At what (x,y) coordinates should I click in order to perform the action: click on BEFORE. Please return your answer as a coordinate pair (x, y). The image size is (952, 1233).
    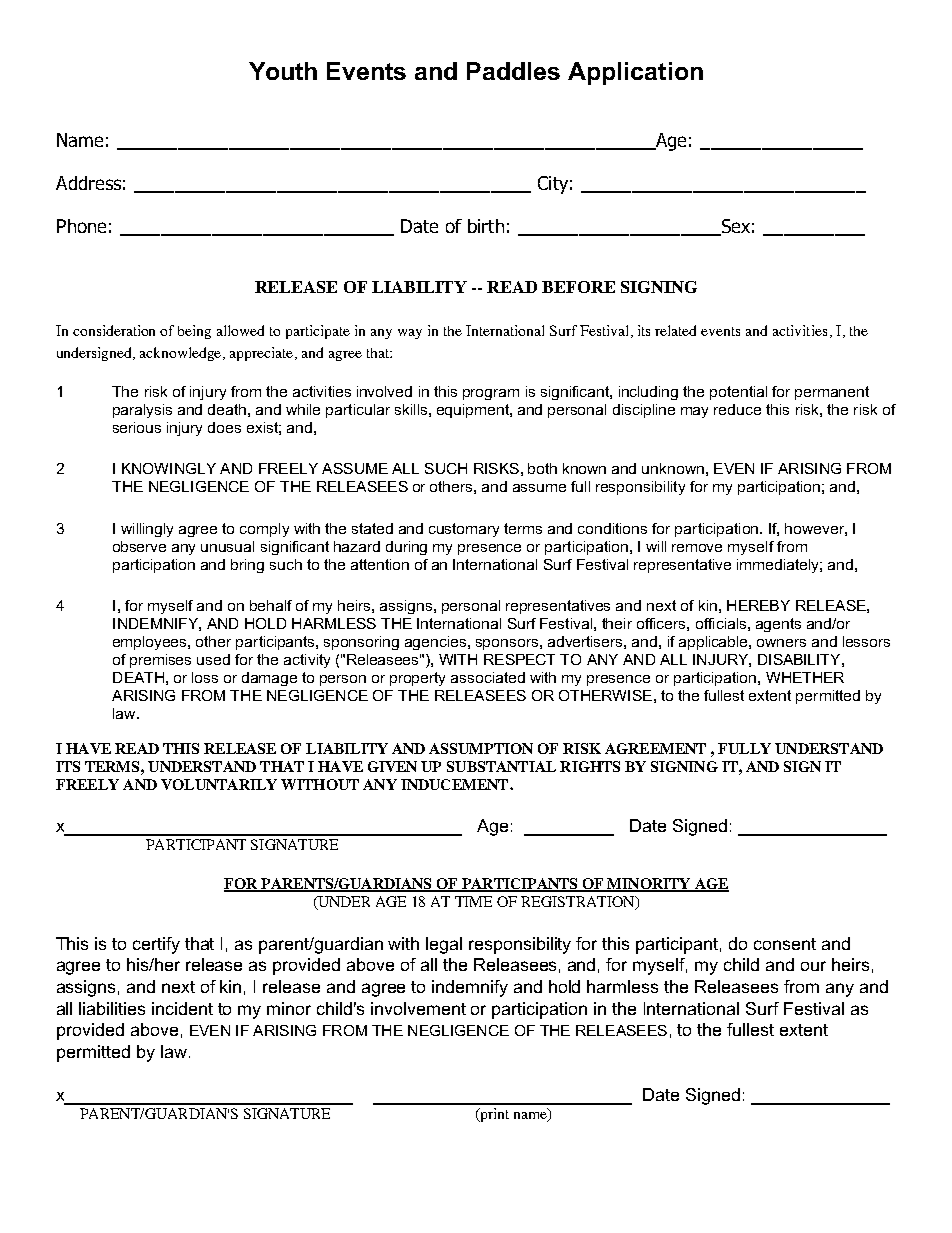
    Looking at the image, I should click on (578, 287).
